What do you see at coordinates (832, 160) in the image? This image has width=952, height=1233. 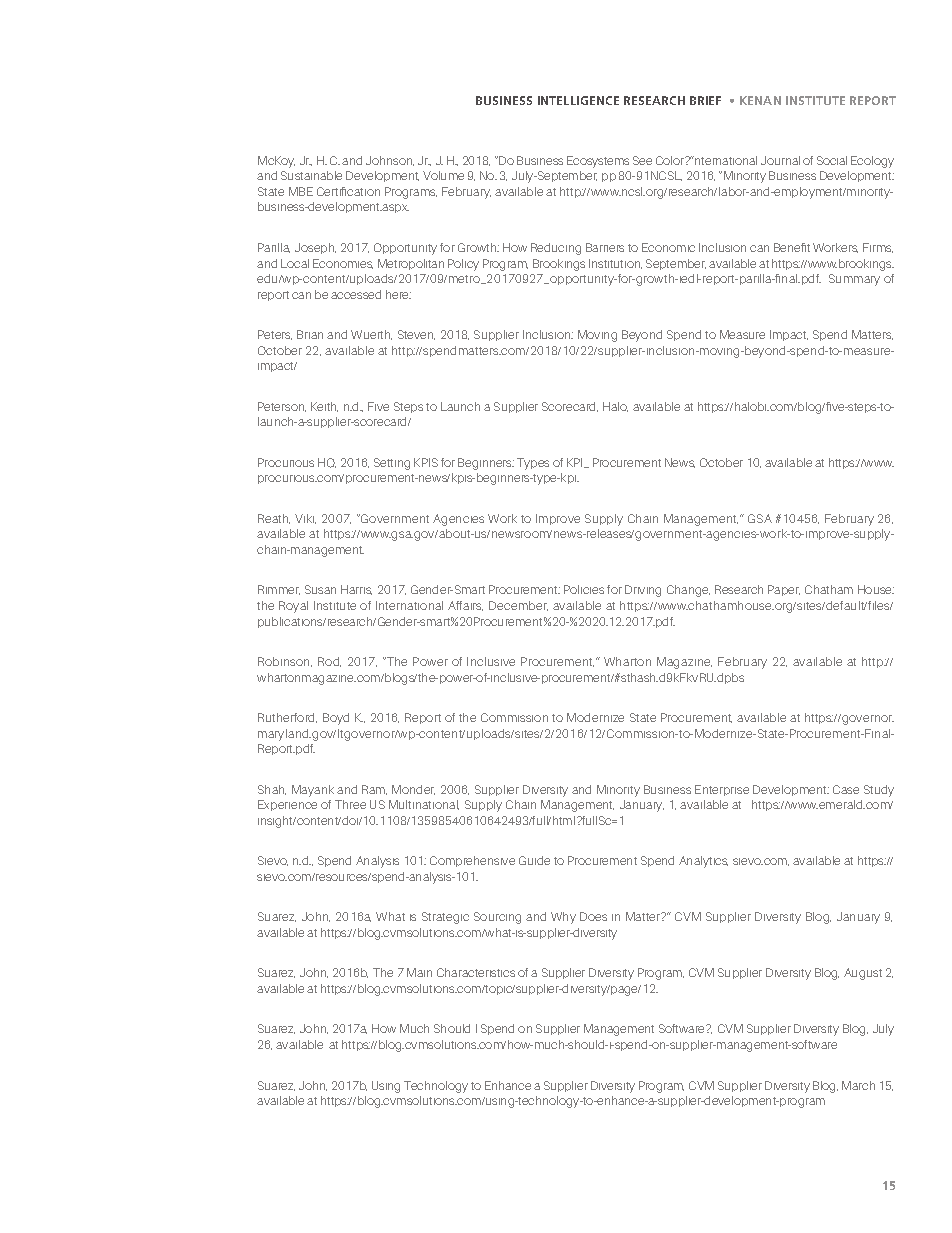 I see `Social` at bounding box center [832, 160].
